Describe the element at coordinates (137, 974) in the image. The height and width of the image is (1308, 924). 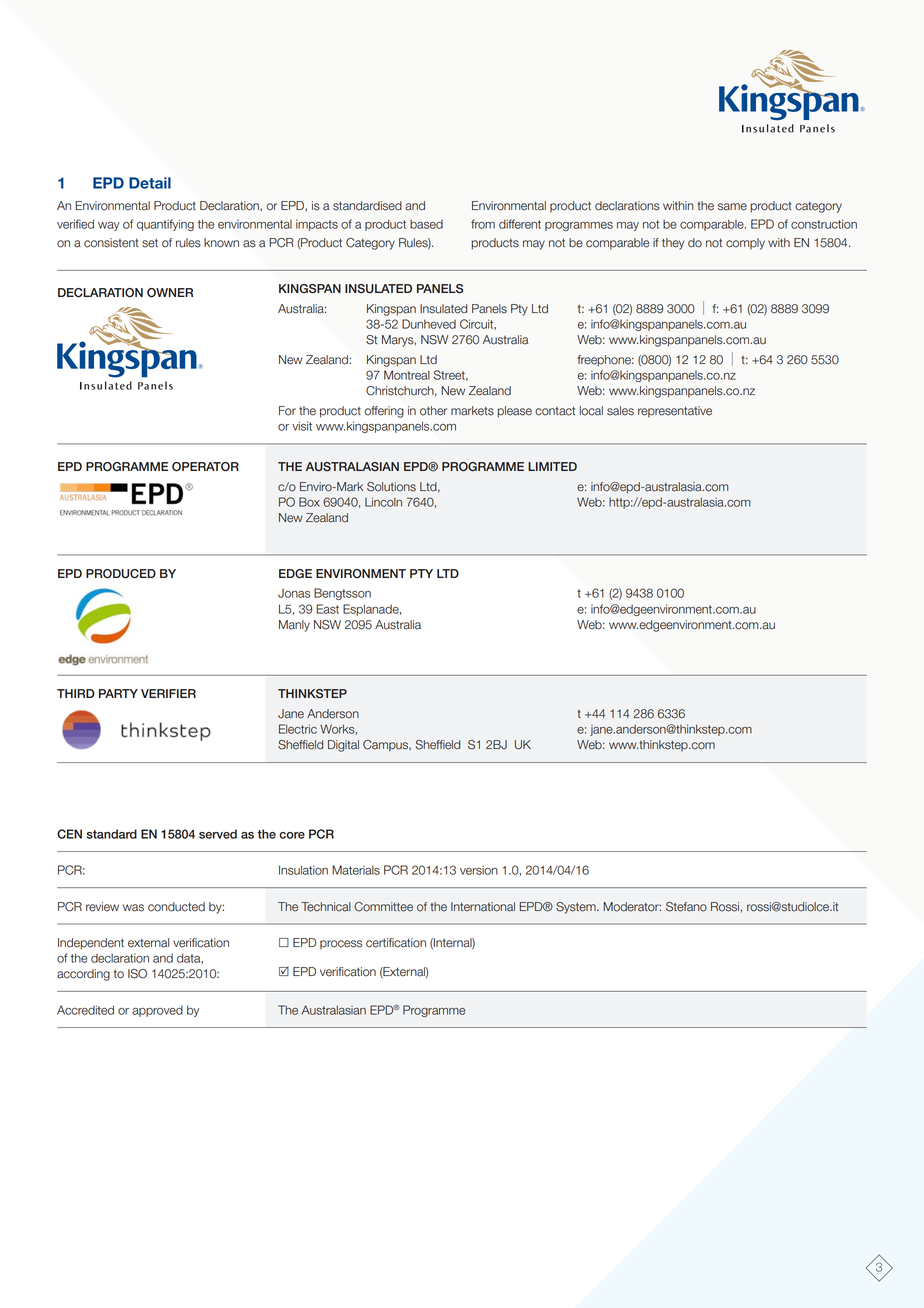
I see `ISO` at that location.
